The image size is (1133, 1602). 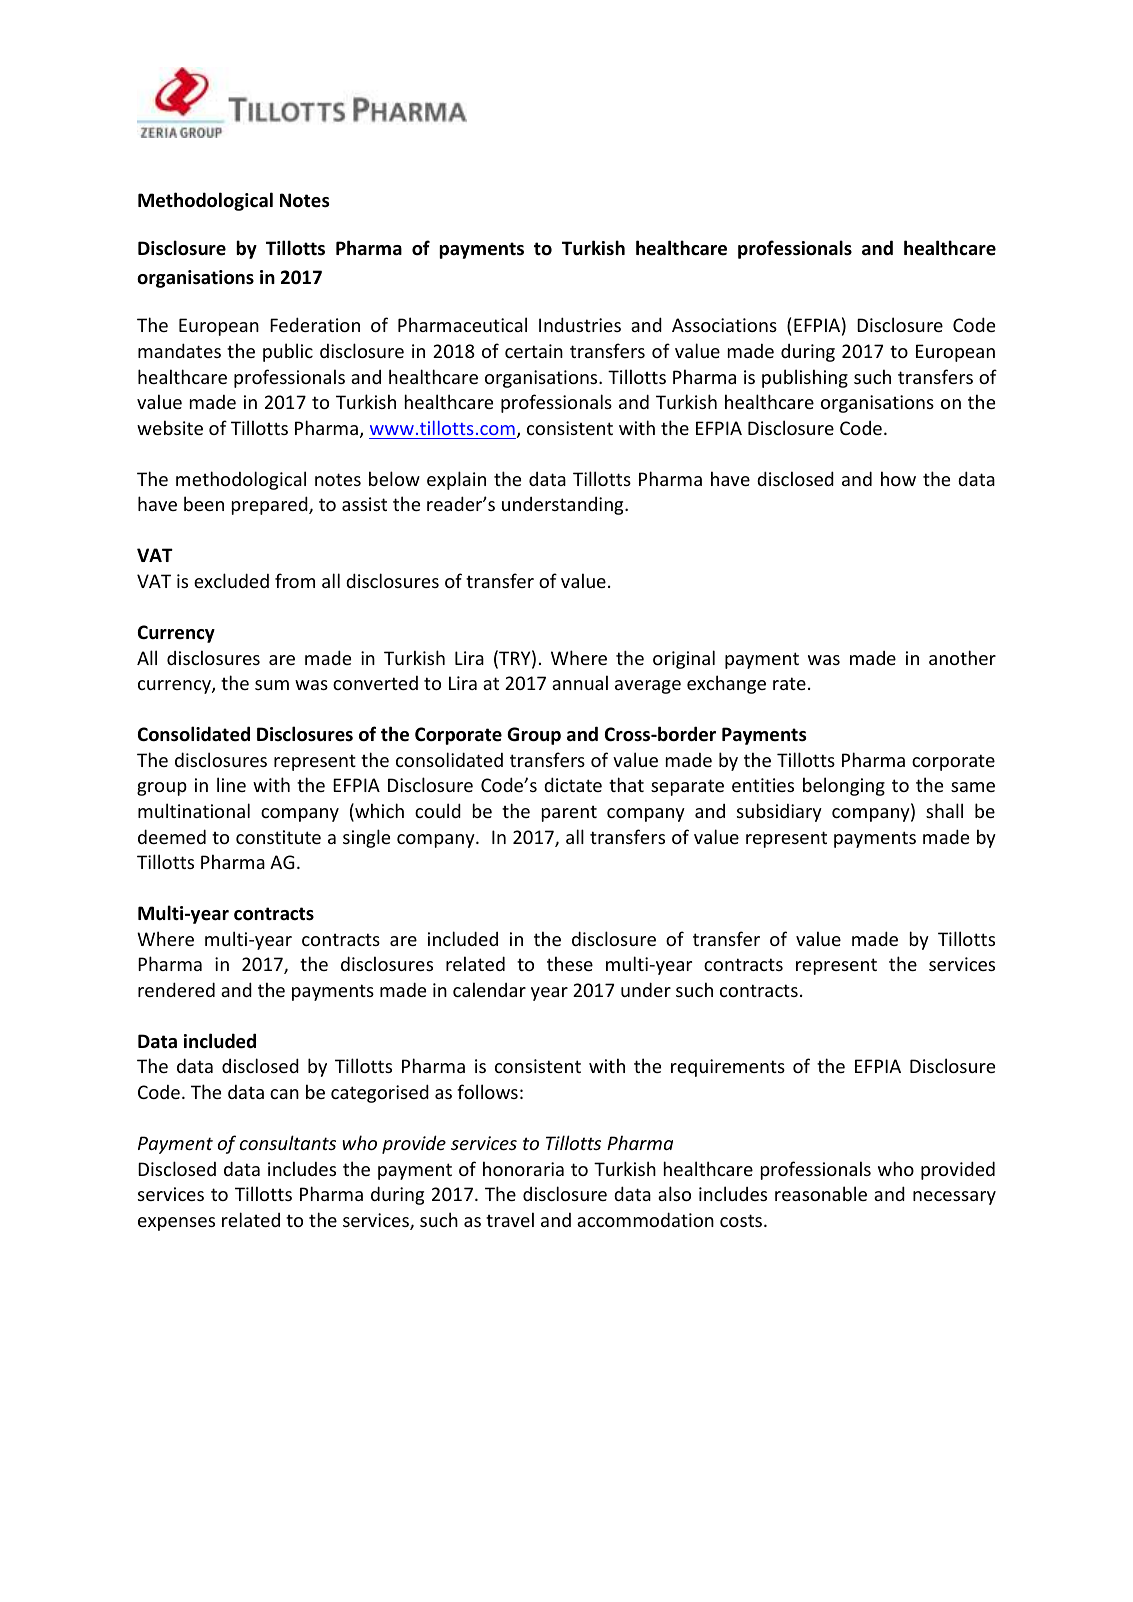 What do you see at coordinates (844, 786) in the image?
I see `belonging` at bounding box center [844, 786].
